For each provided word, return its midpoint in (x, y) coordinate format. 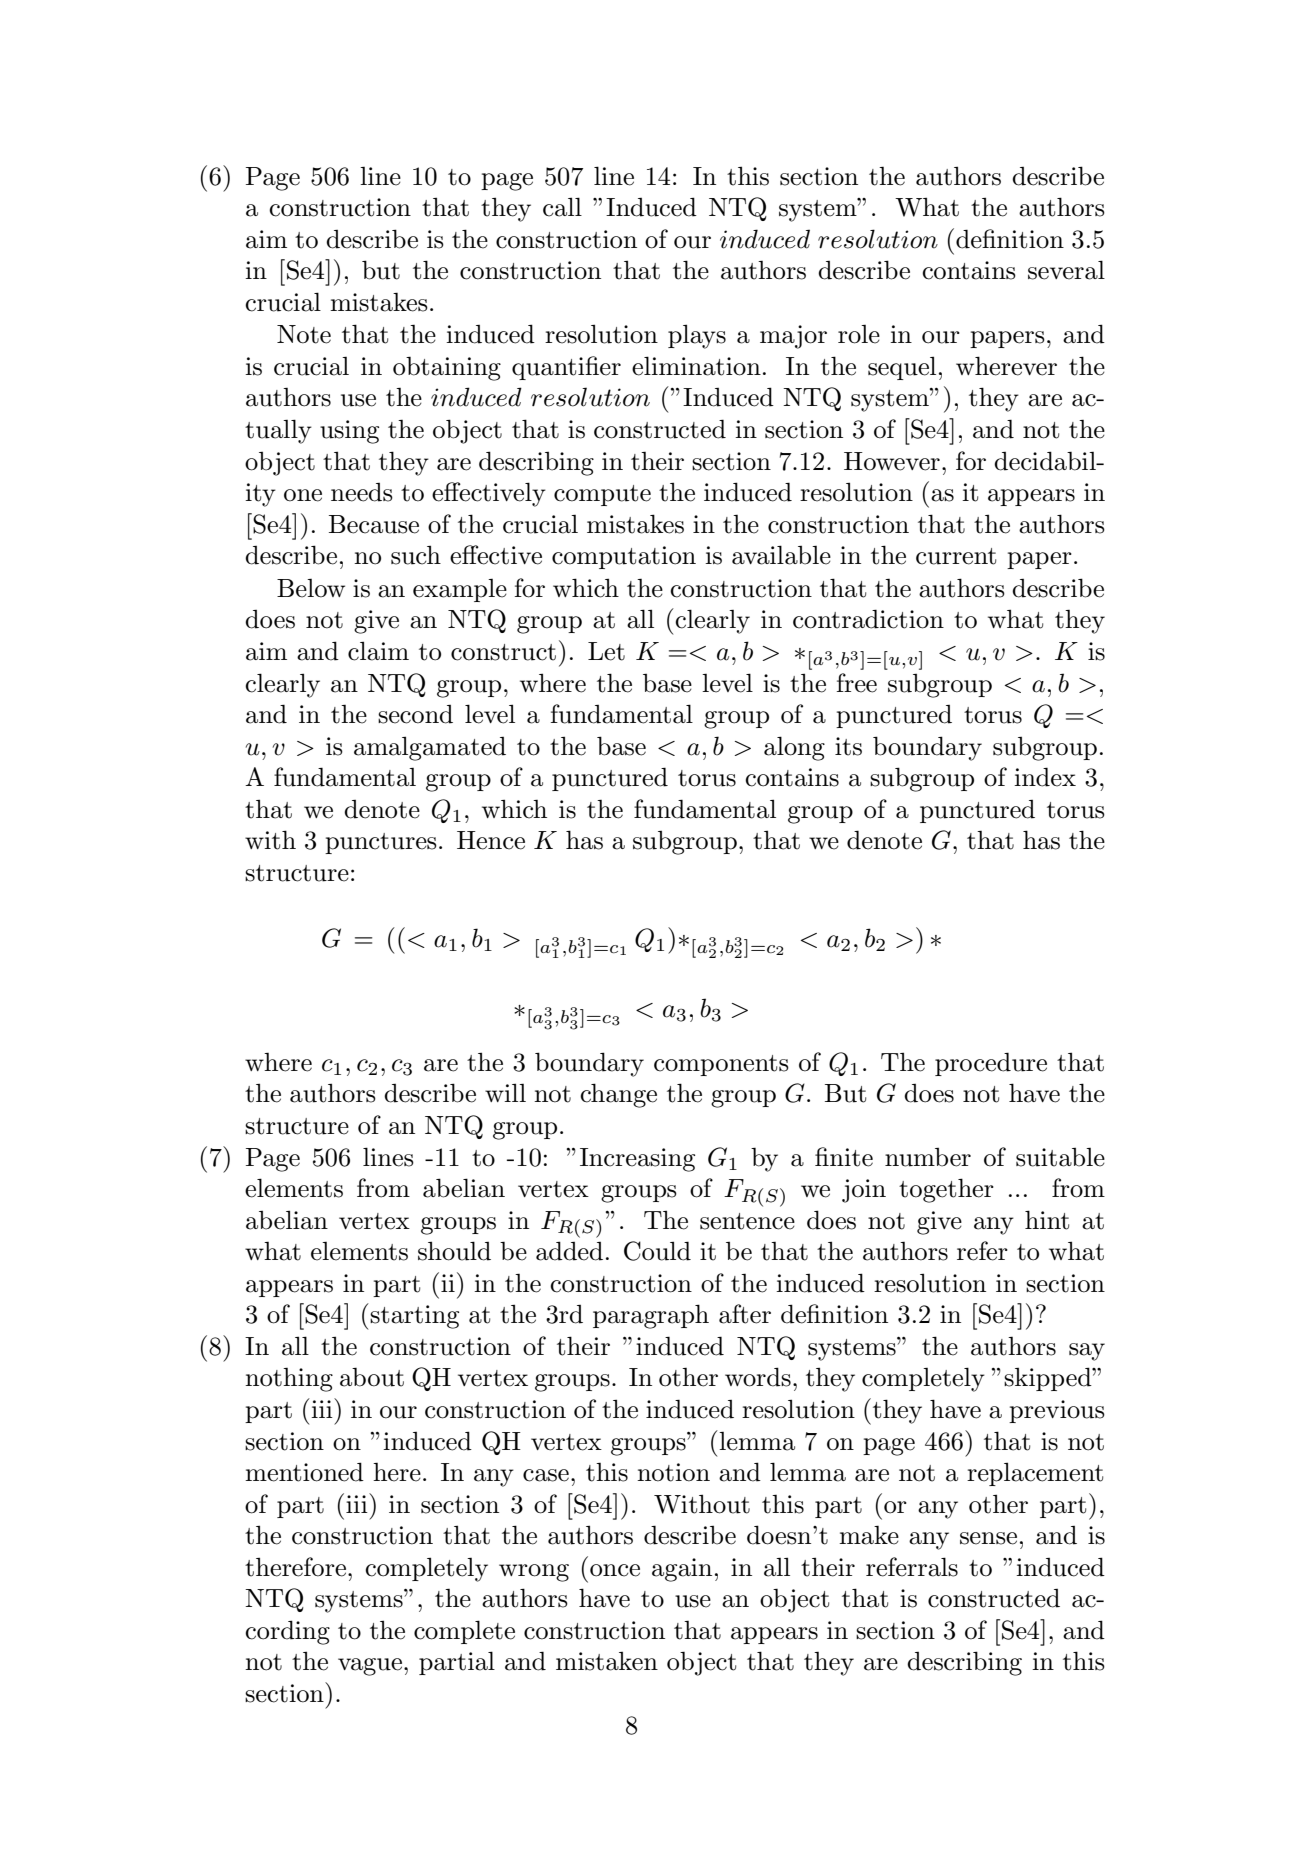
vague (370, 1667)
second (415, 714)
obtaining (447, 368)
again (682, 1570)
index (1045, 777)
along (794, 748)
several (1066, 270)
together (946, 1190)
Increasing (637, 1160)
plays (697, 336)
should (454, 1251)
